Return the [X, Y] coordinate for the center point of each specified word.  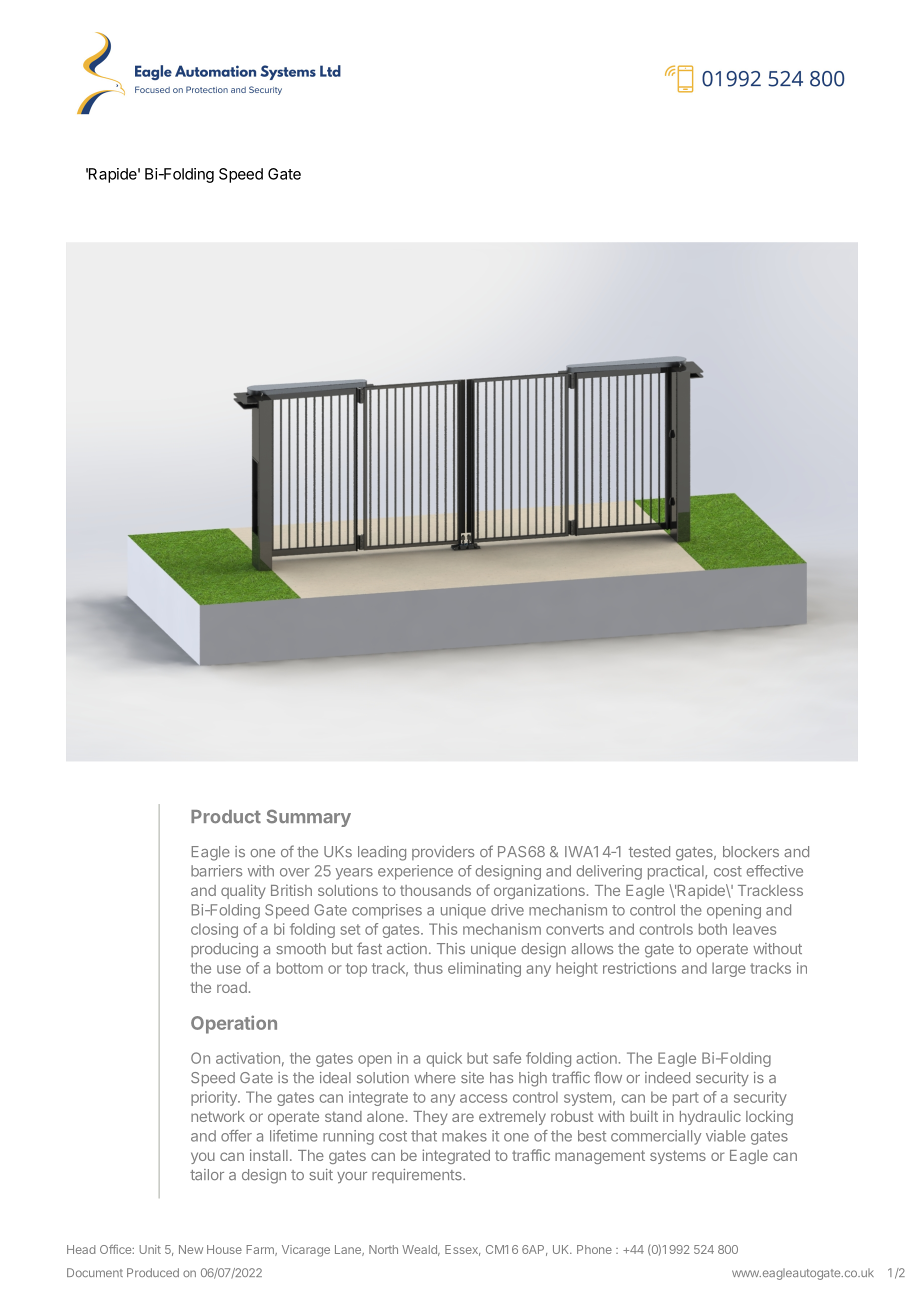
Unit [150, 1249]
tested [649, 851]
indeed [667, 1077]
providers [443, 853]
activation [248, 1058]
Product [226, 817]
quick [444, 1059]
